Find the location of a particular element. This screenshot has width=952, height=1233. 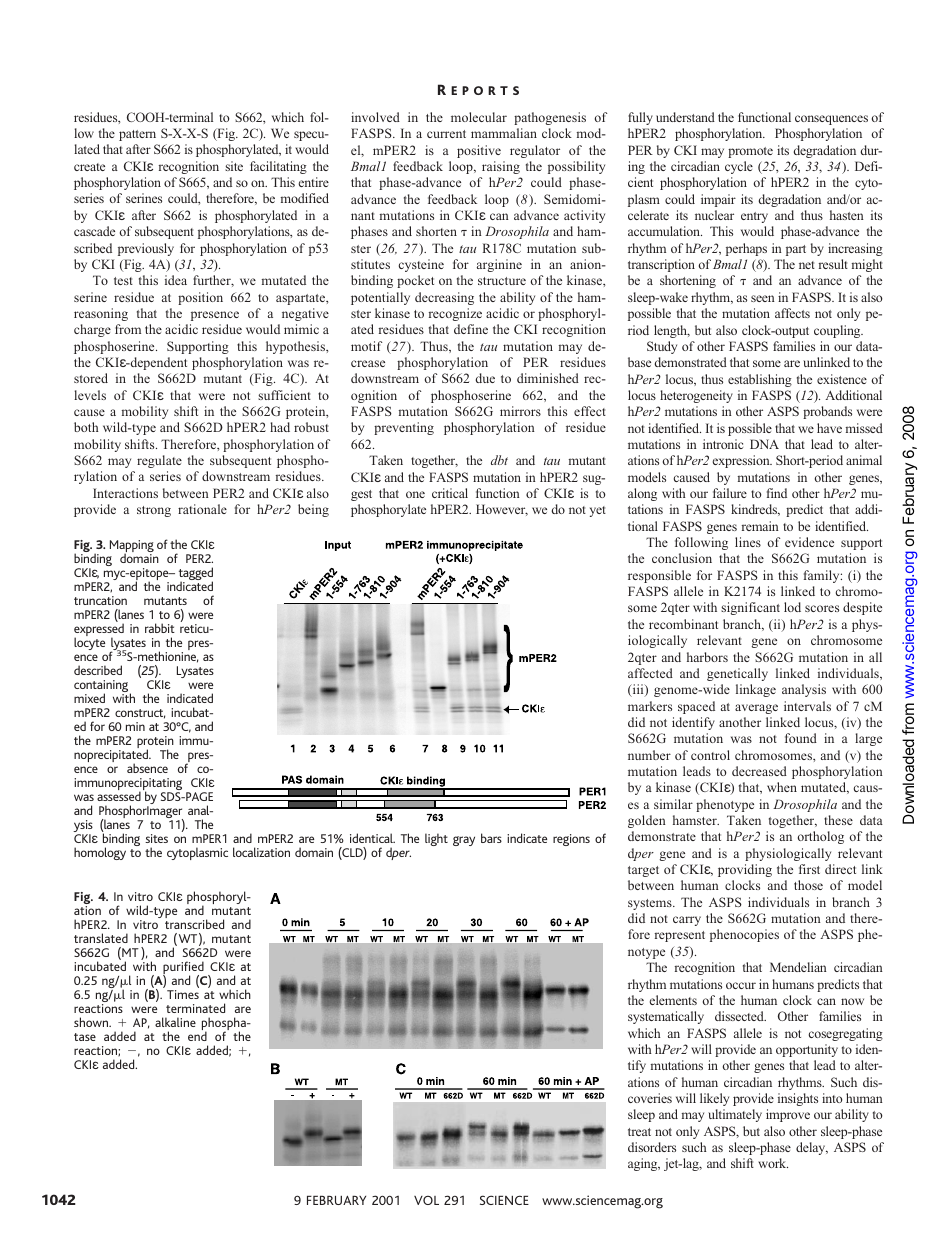

pattern is located at coordinates (137, 135).
